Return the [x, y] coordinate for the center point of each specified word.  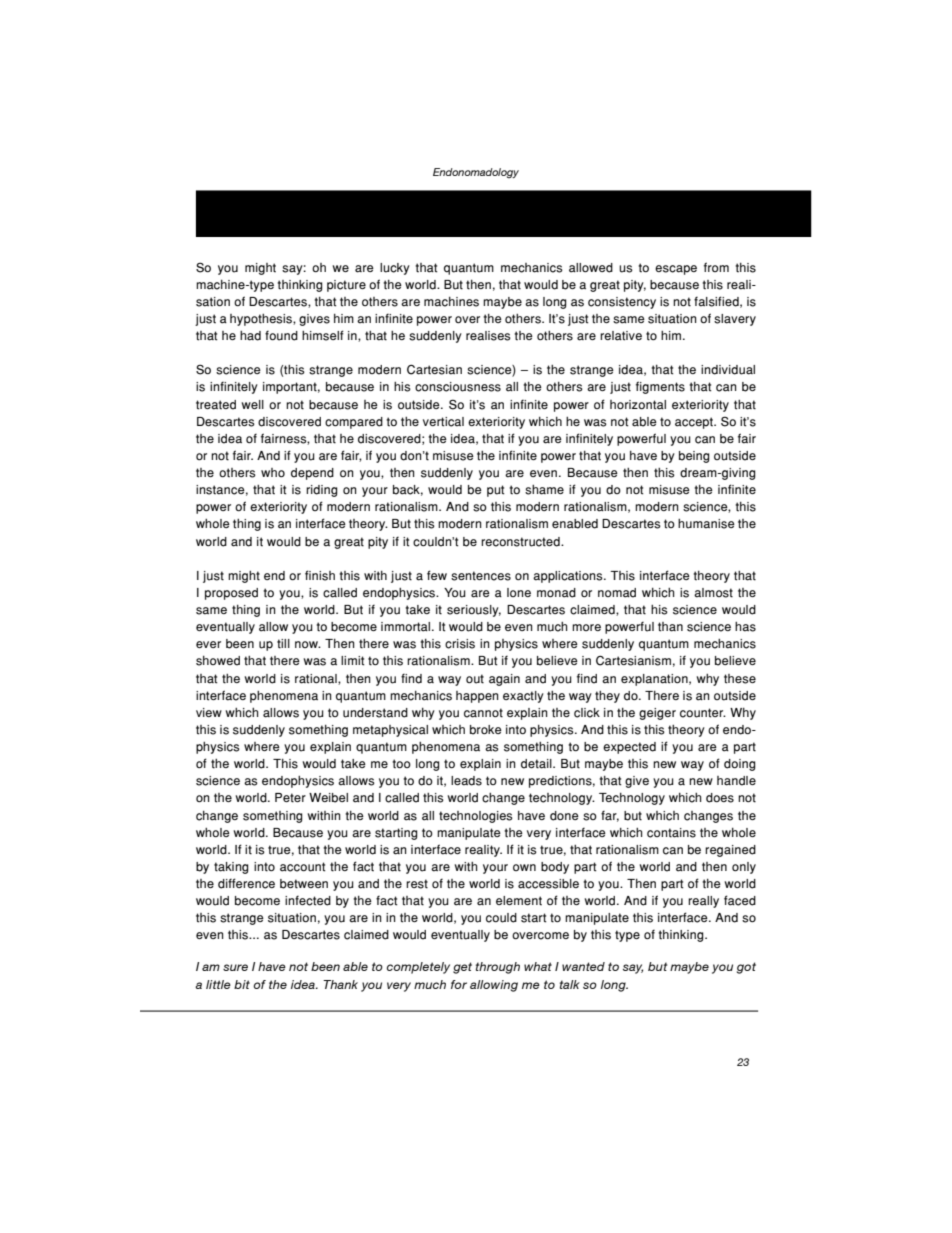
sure [235, 967]
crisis [460, 644]
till [283, 644]
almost [713, 593]
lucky [395, 269]
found [281, 335]
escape [676, 270]
